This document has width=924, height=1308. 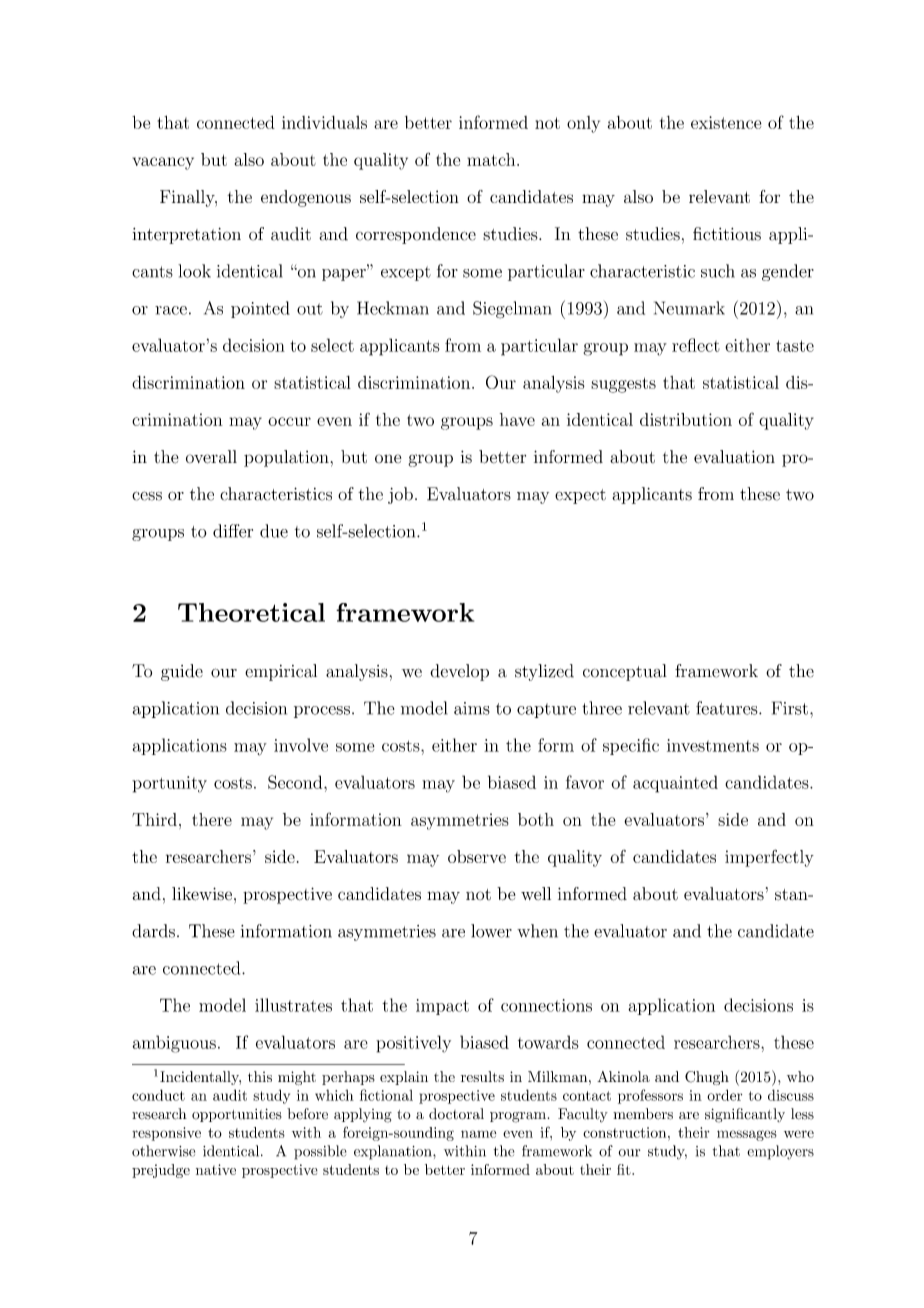 What do you see at coordinates (400, 495) in the document?
I see `job` at bounding box center [400, 495].
